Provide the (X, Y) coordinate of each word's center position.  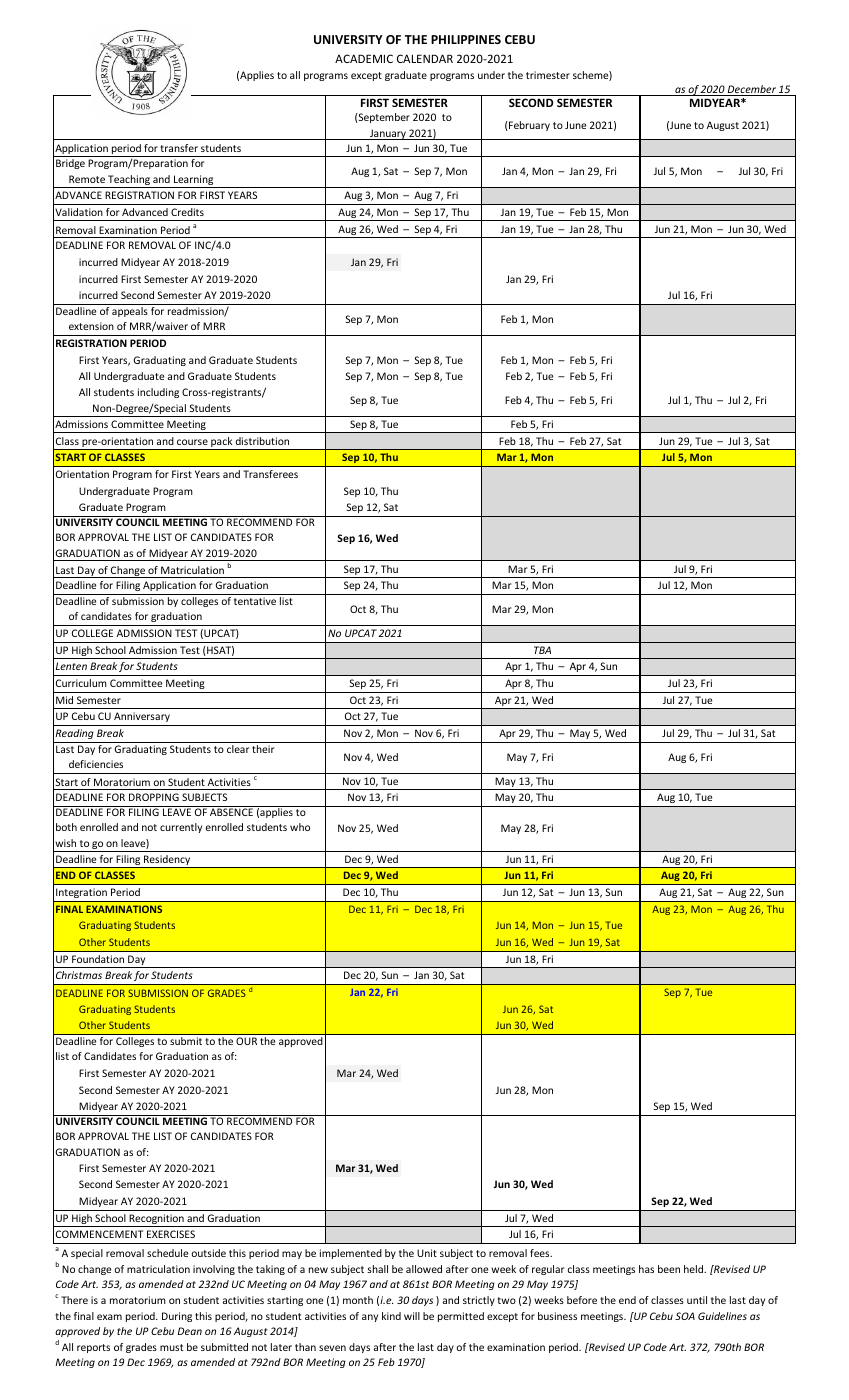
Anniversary (142, 717)
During (177, 1317)
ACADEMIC (364, 58)
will (412, 1316)
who (300, 827)
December (752, 90)
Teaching (129, 181)
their (263, 749)
